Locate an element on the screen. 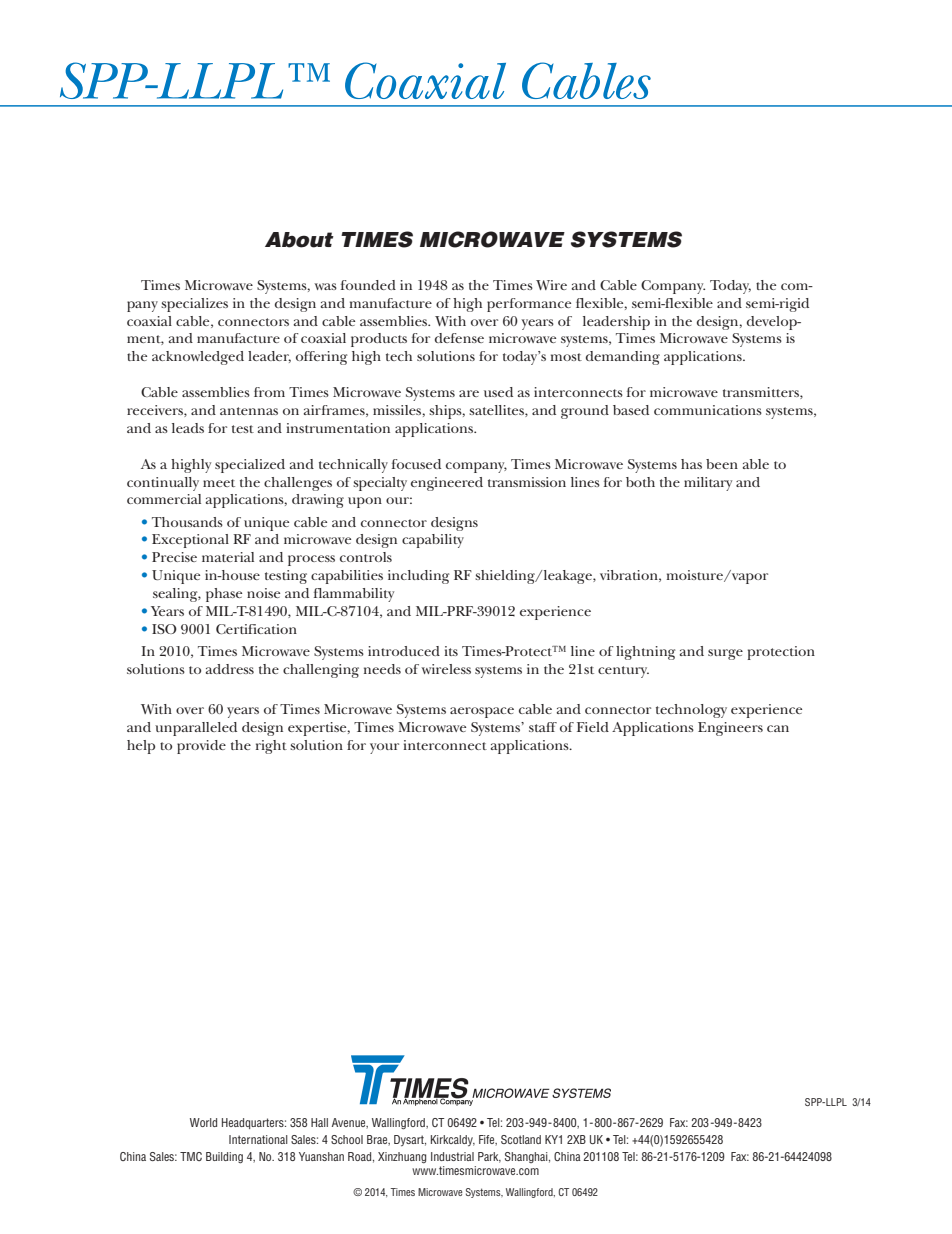  Engineers is located at coordinates (730, 729).
